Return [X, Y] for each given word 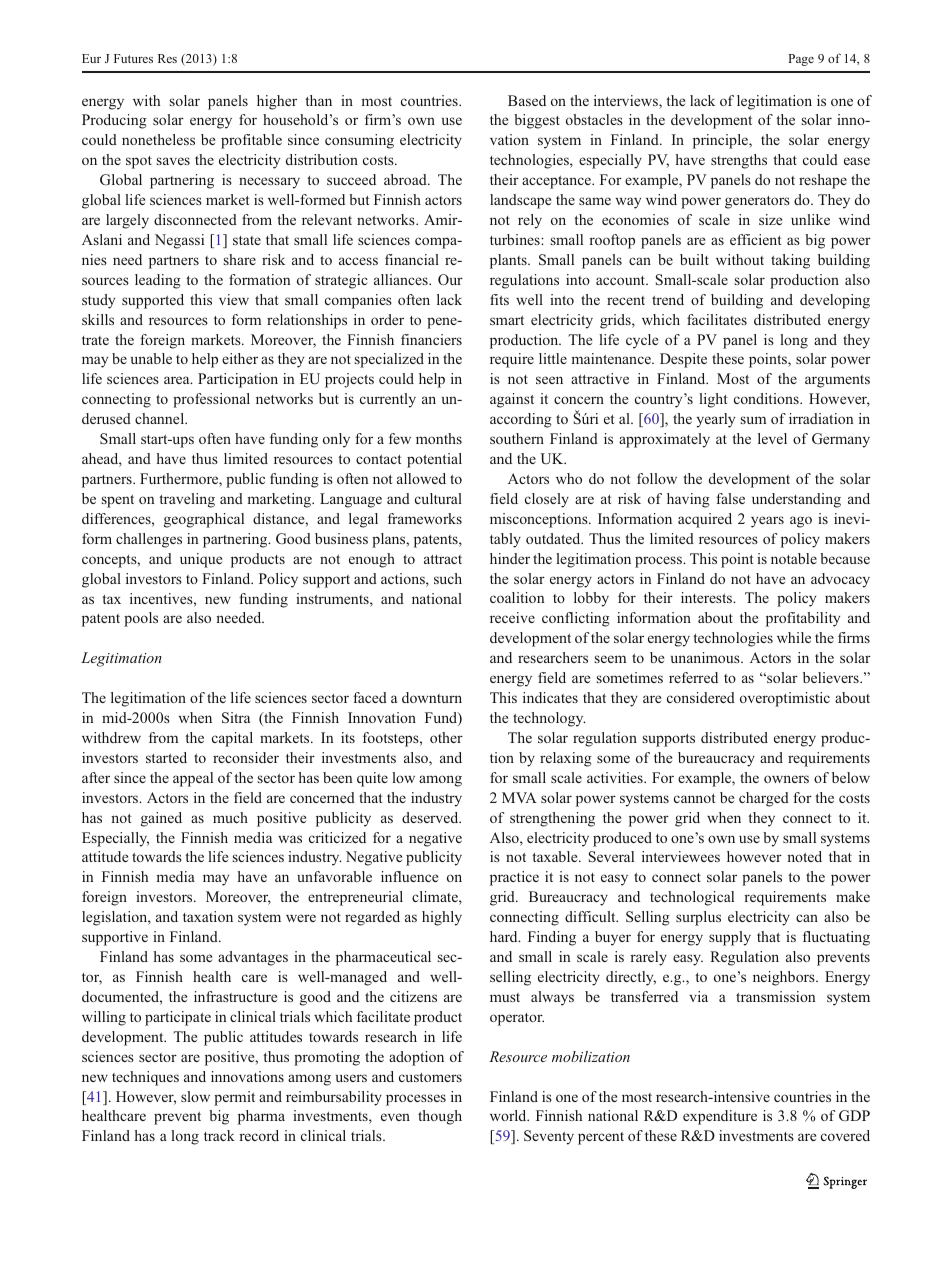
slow [195, 1096]
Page [801, 60]
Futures [133, 58]
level [772, 438]
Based [527, 100]
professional [211, 400]
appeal [193, 779]
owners [786, 779]
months [439, 438]
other [446, 737]
